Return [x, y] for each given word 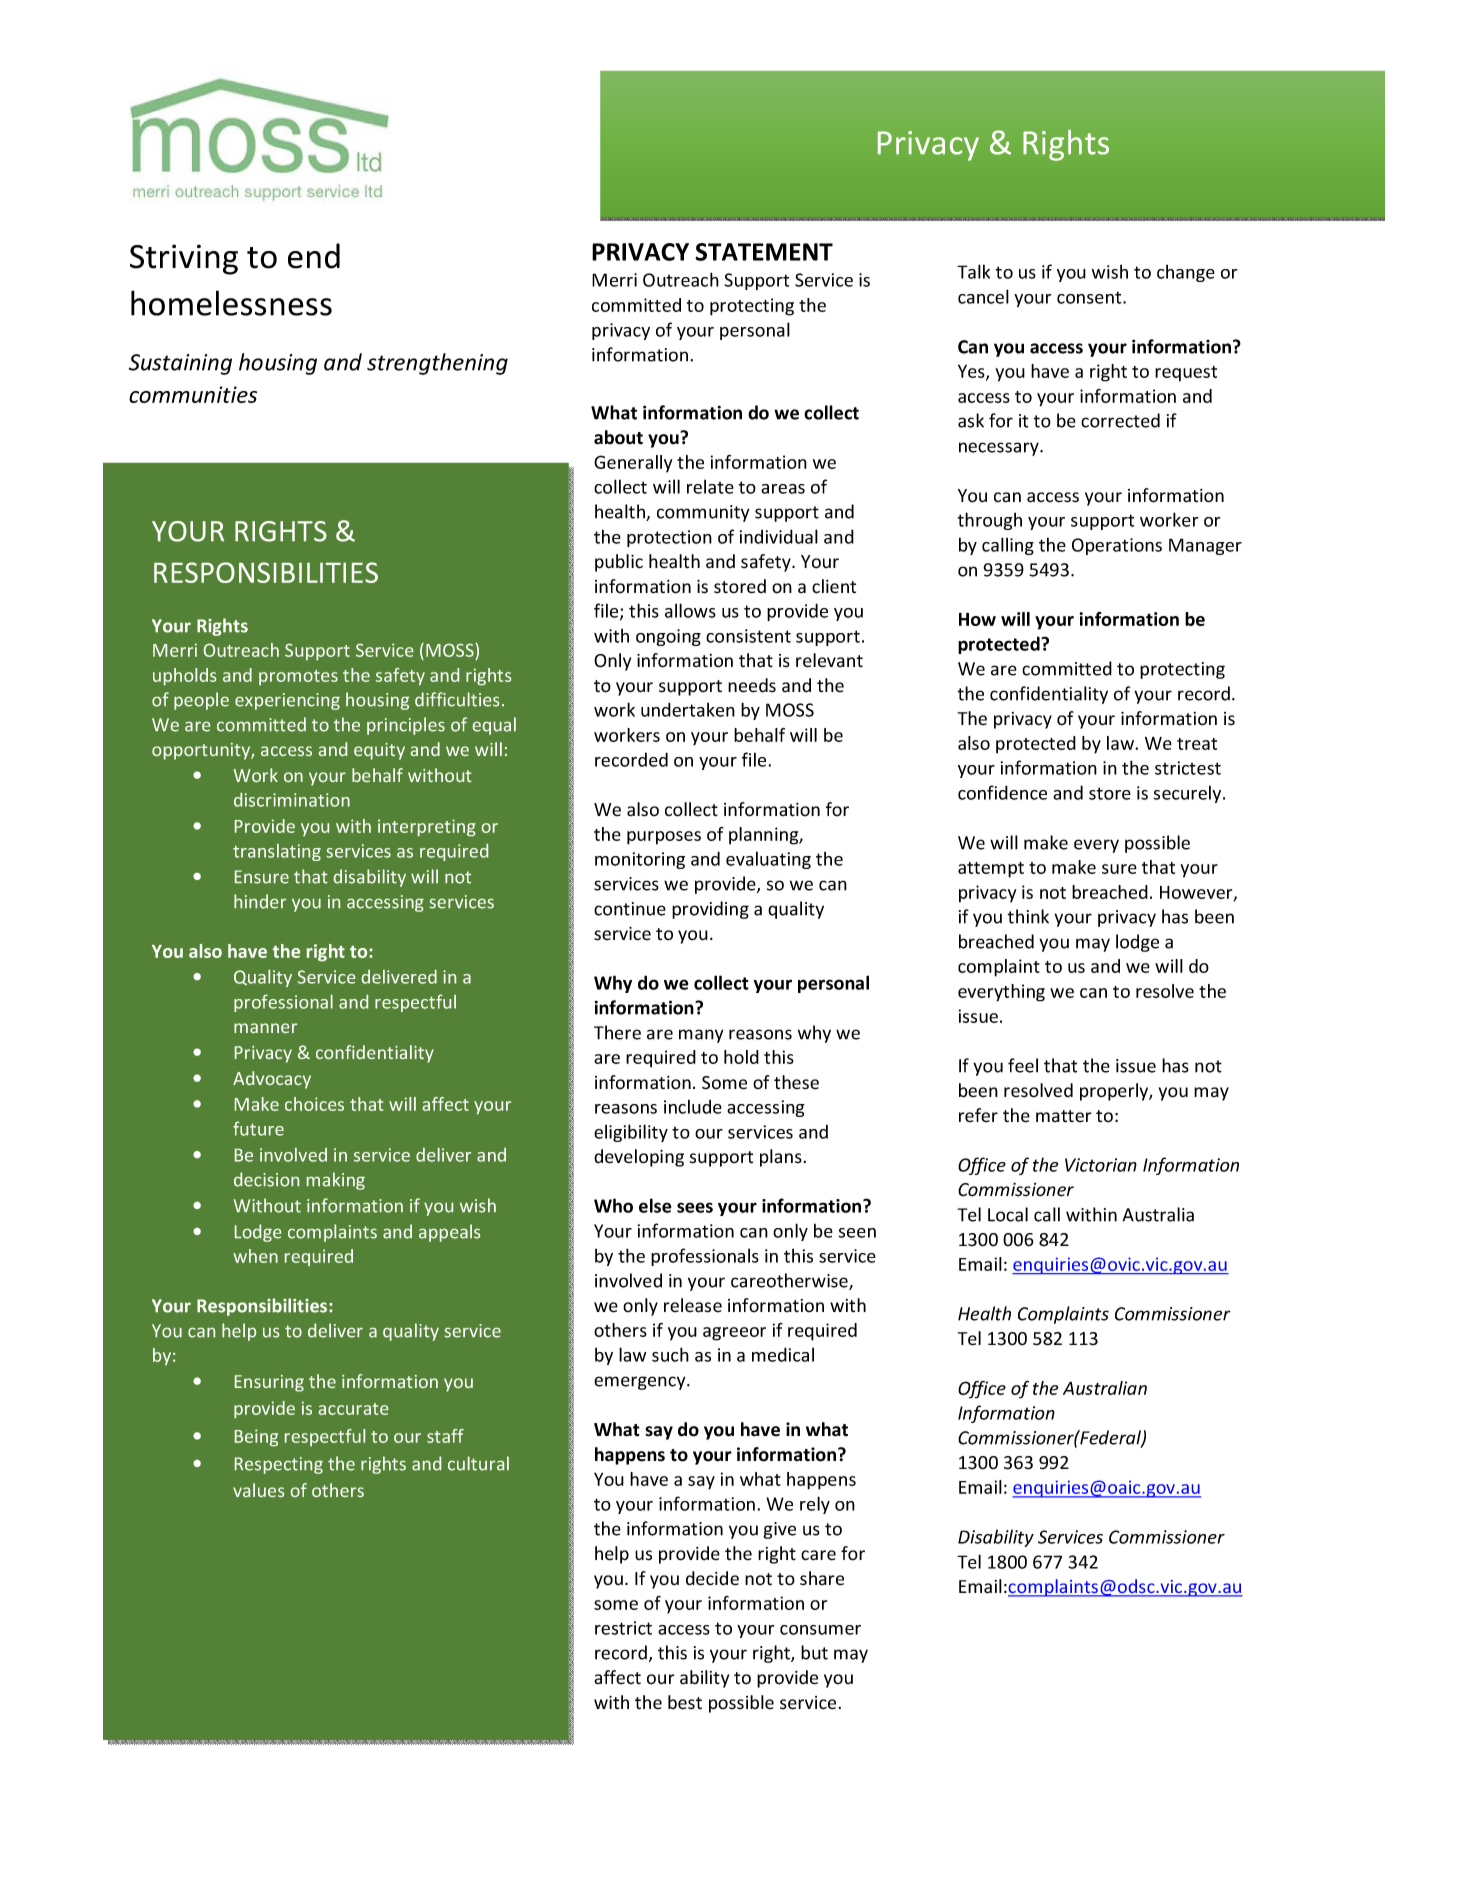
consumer [820, 1630]
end [314, 256]
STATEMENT [764, 252]
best [685, 1702]
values [258, 1490]
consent [1090, 297]
